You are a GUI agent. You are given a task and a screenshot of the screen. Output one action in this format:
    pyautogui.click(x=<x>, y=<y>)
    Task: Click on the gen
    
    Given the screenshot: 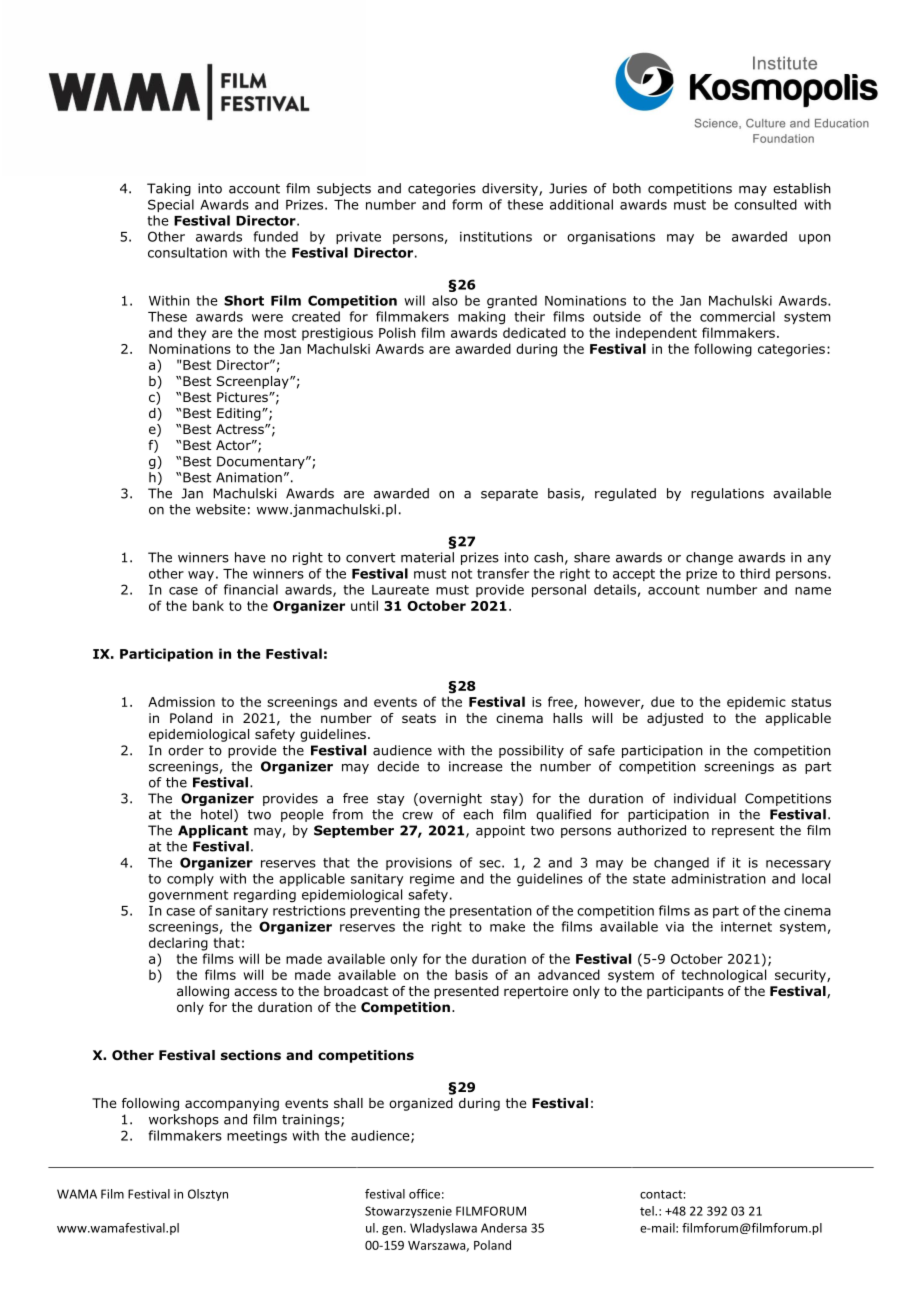 What is the action you would take?
    pyautogui.click(x=392, y=1230)
